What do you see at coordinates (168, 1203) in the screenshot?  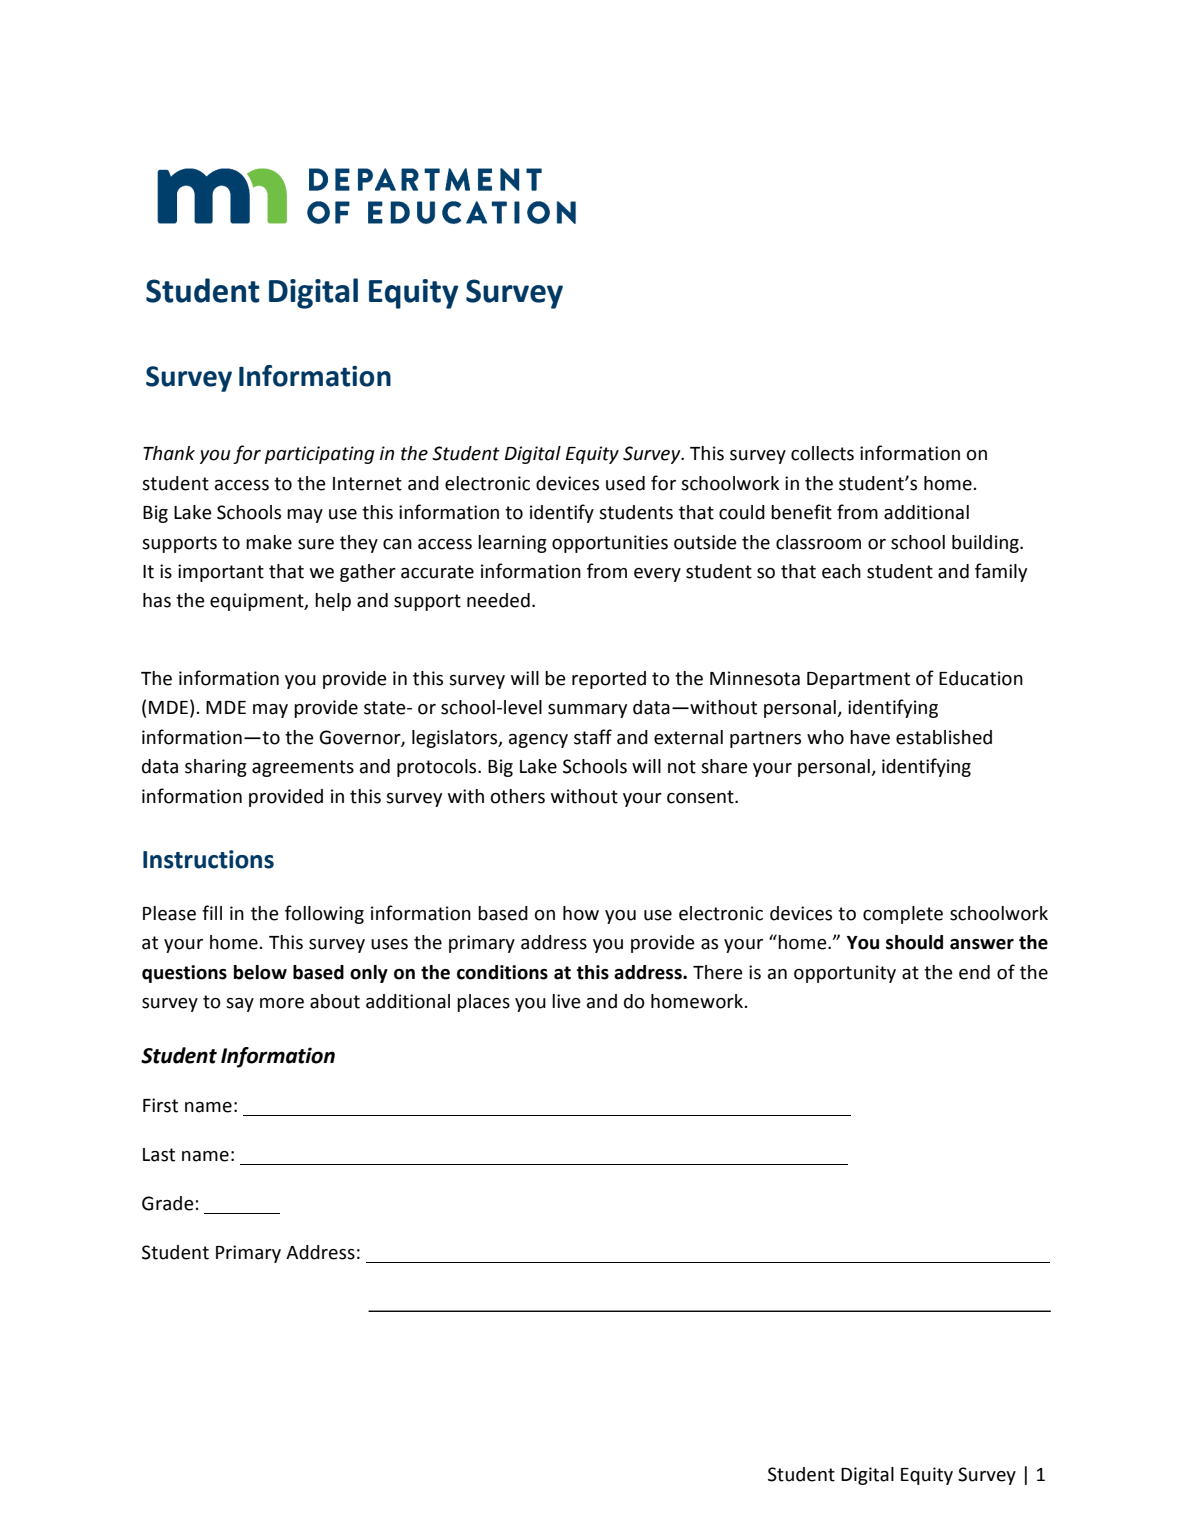 I see `Grade` at bounding box center [168, 1203].
